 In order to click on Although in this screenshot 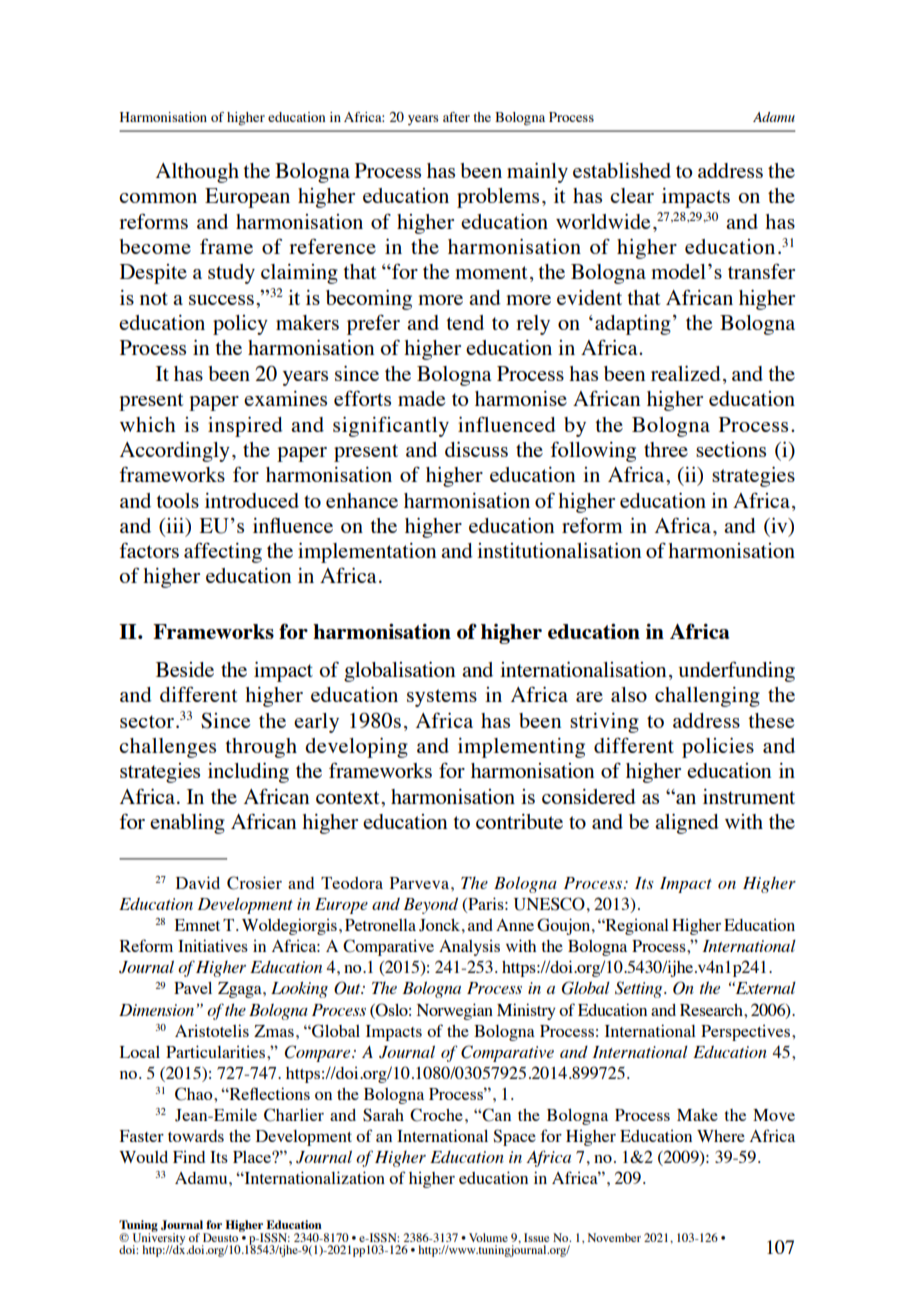, I will do `click(197, 173)`.
